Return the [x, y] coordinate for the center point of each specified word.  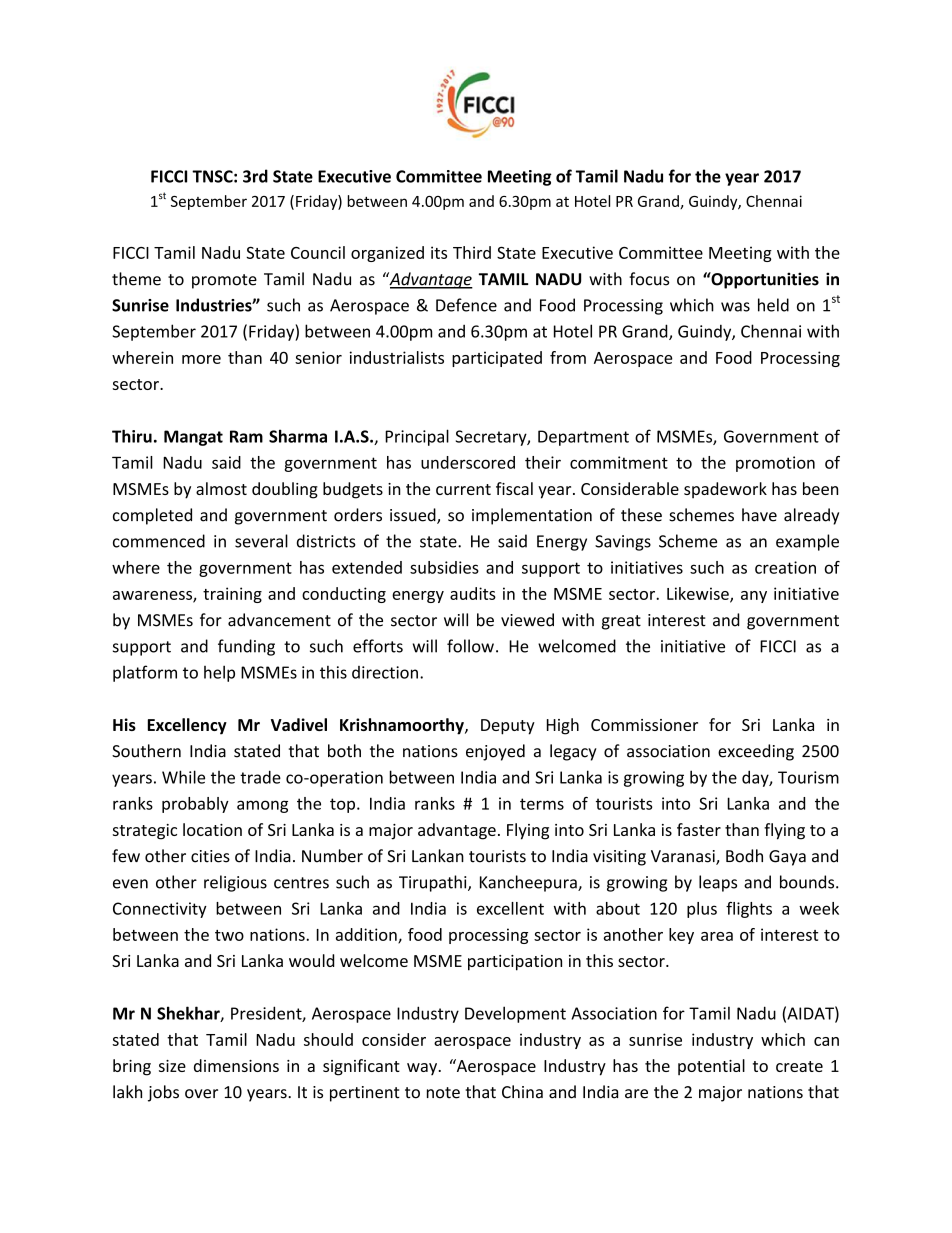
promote [224, 281]
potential [711, 1067]
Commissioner [644, 725]
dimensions [236, 1065]
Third [472, 252]
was [735, 307]
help [219, 673]
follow [470, 646]
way [423, 1069]
